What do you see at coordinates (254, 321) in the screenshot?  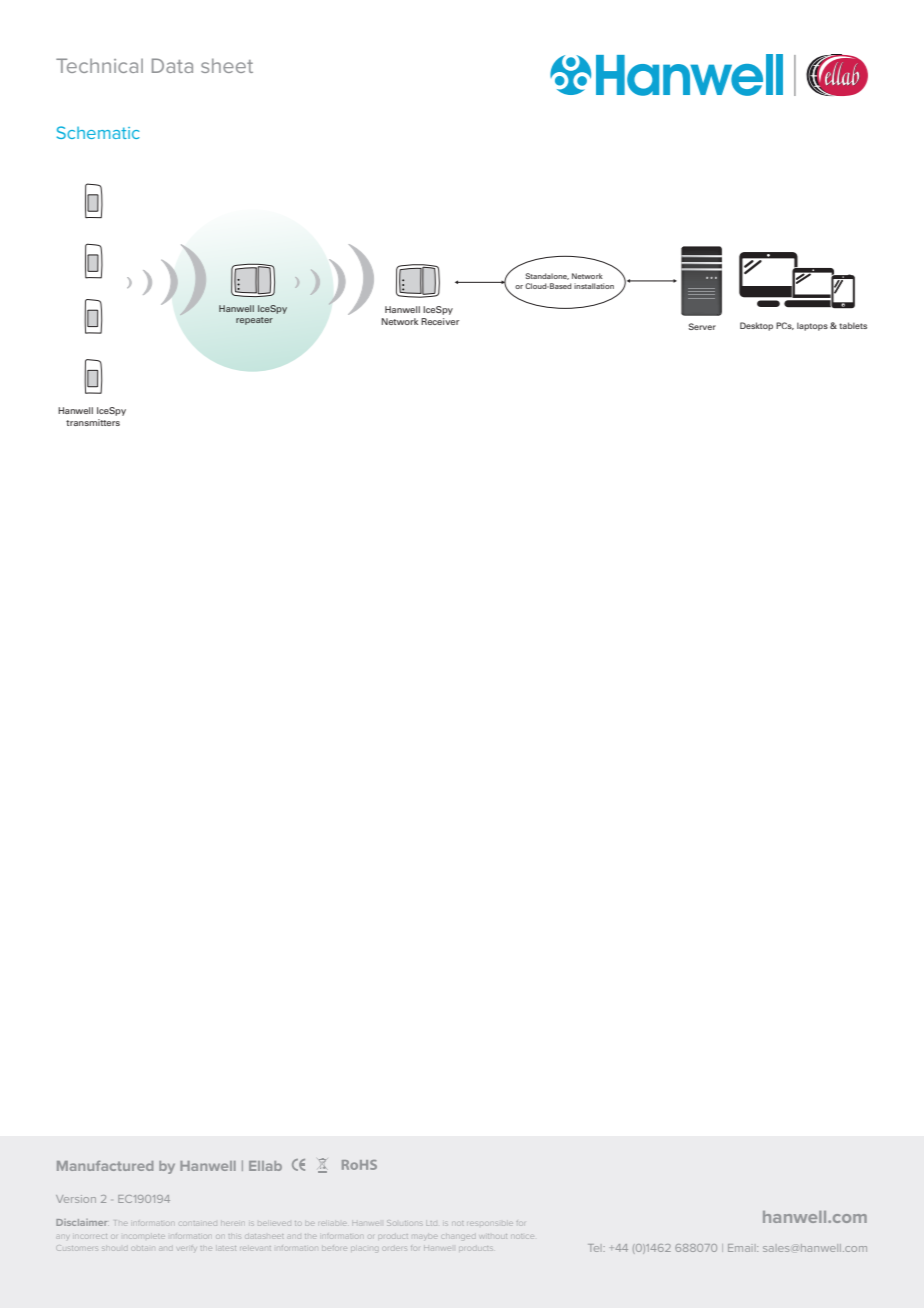 I see `repeater` at bounding box center [254, 321].
